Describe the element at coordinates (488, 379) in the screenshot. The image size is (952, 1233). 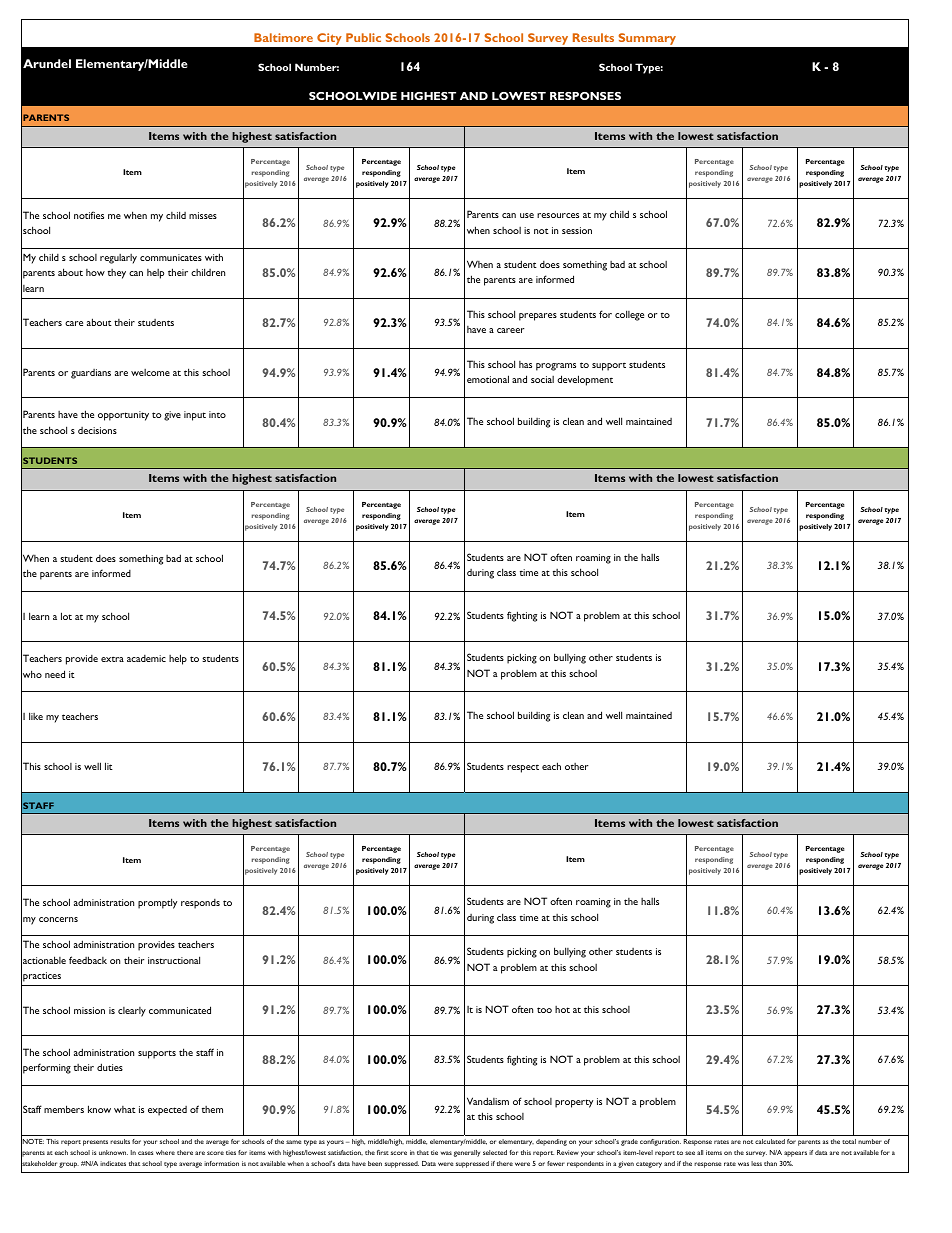
I see `emotional` at that location.
